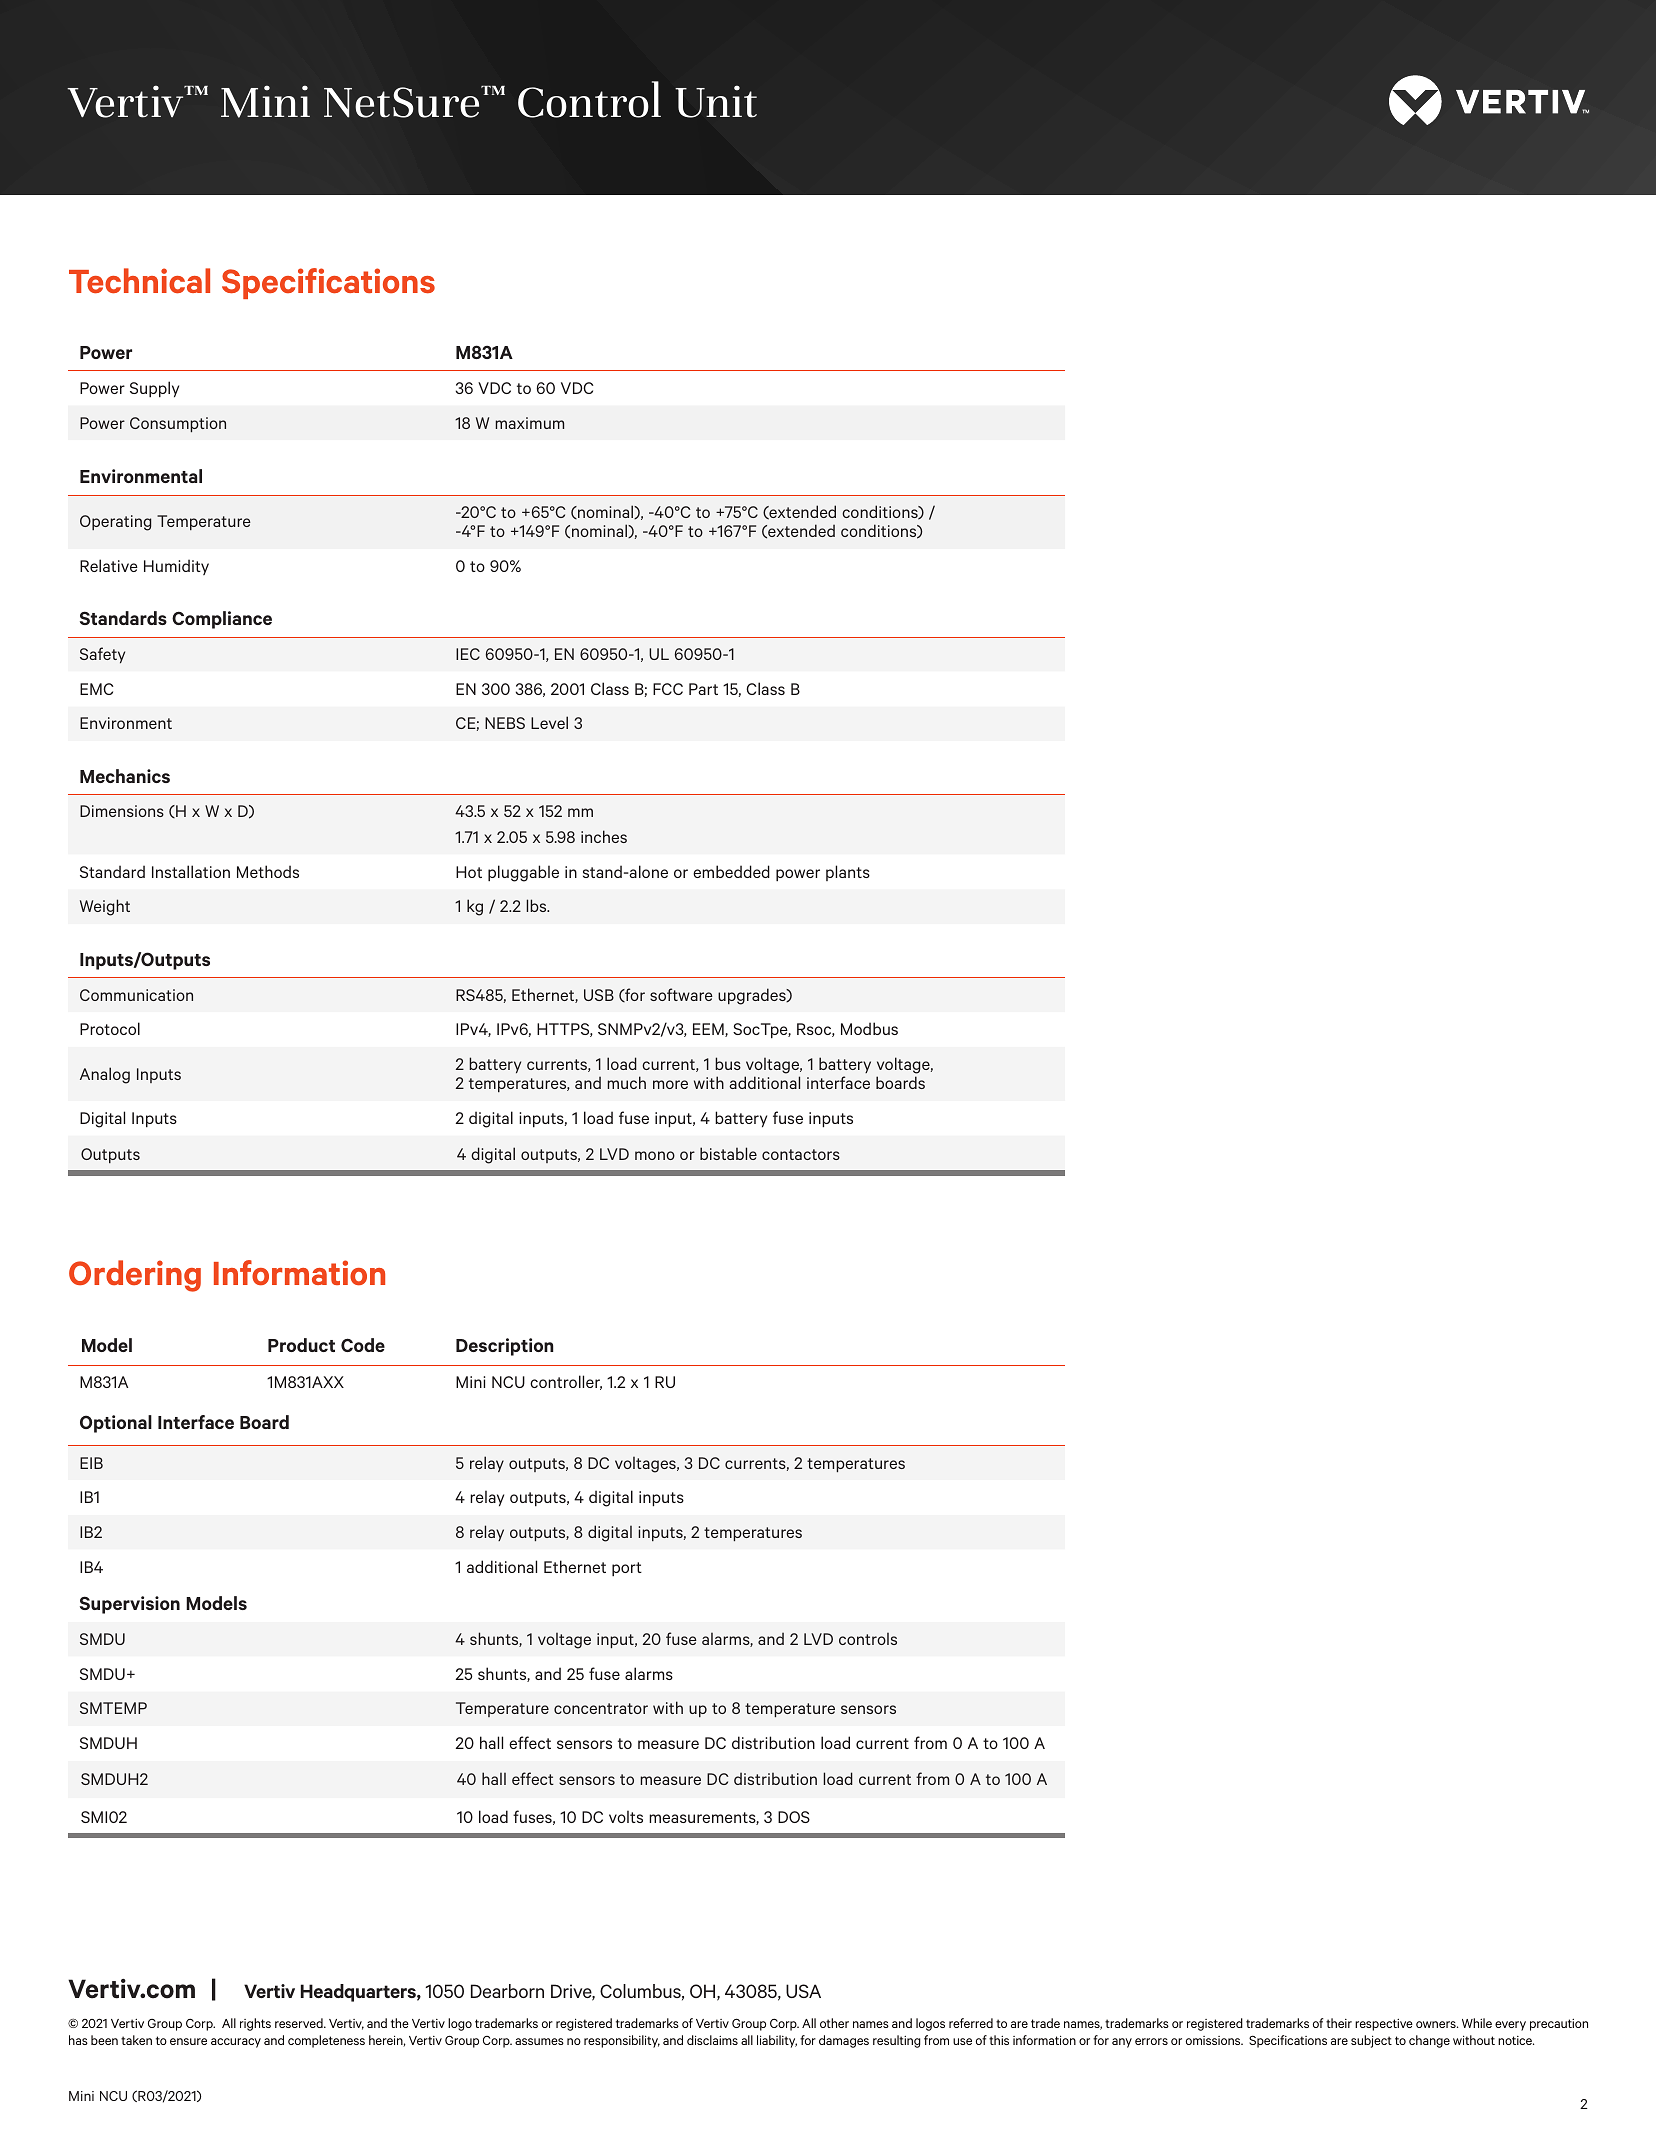 Image resolution: width=1656 pixels, height=2143 pixels. I want to click on contactors, so click(801, 1154).
